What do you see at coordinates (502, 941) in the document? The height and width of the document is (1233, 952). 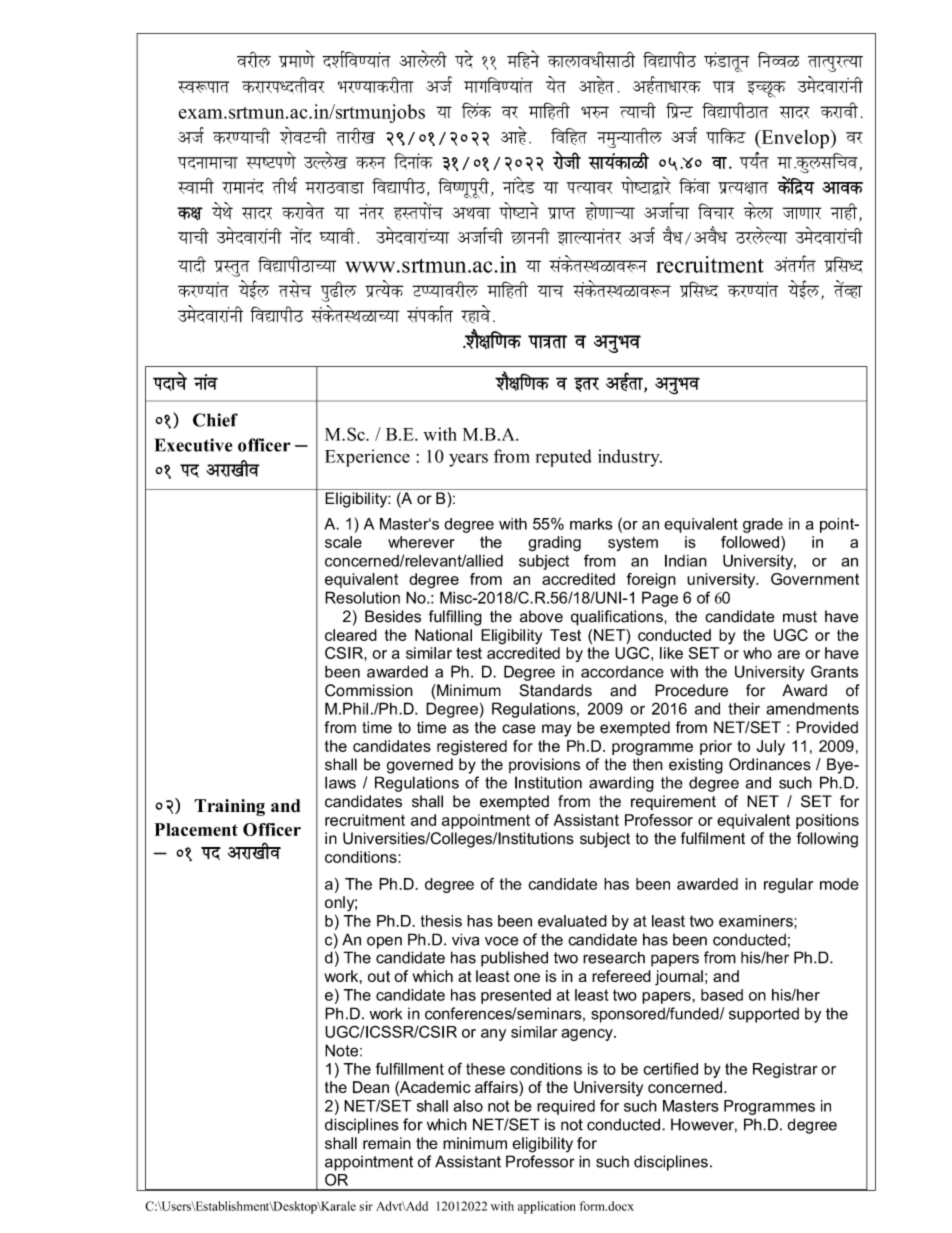 I see `voce` at bounding box center [502, 941].
